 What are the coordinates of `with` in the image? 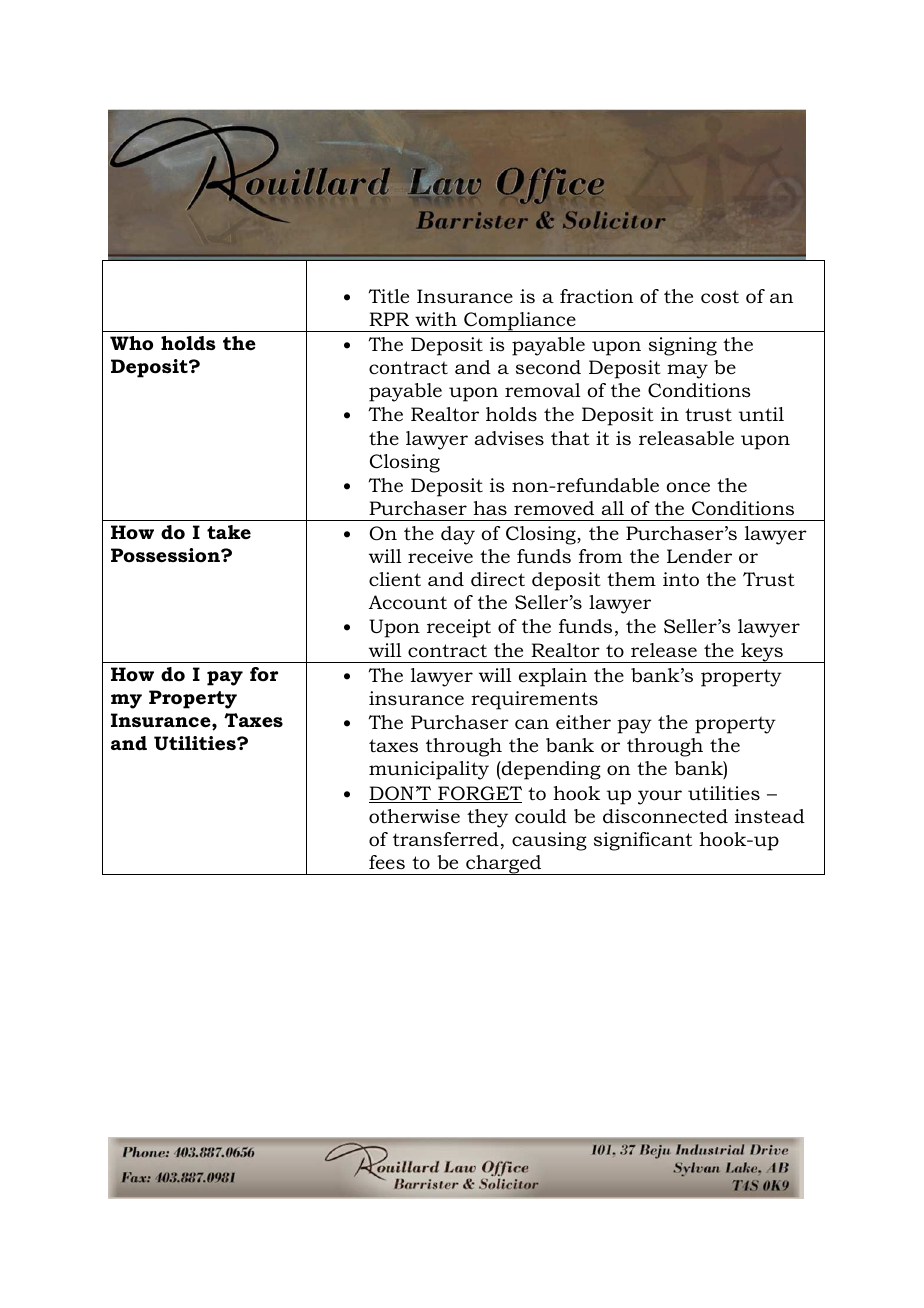 It's located at (436, 319).
